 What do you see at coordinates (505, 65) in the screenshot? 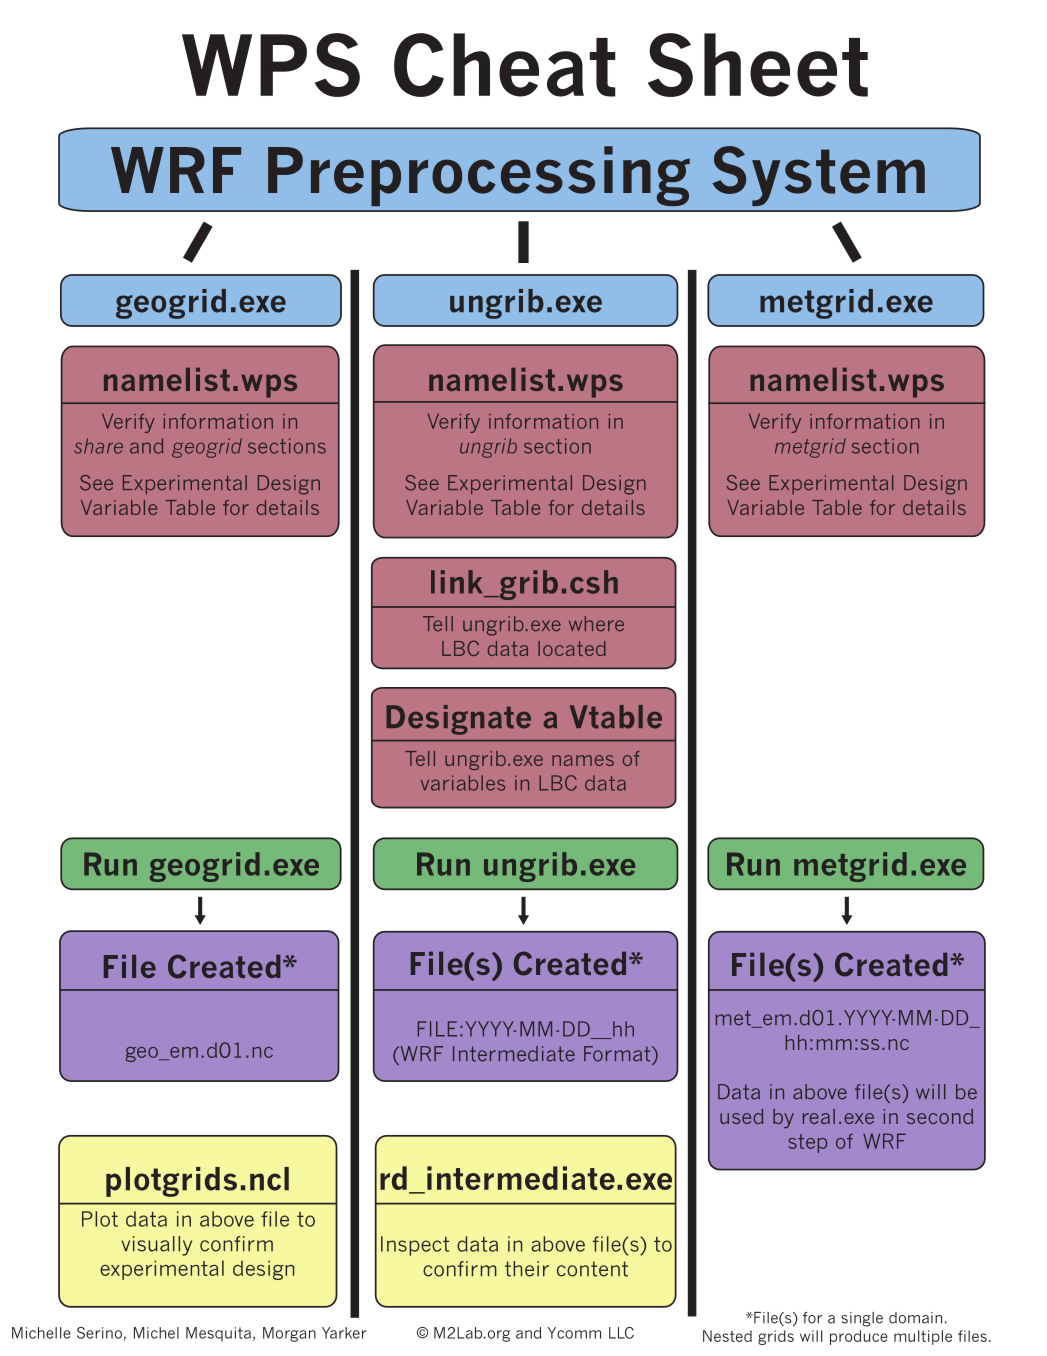
I see `Cheat` at bounding box center [505, 65].
